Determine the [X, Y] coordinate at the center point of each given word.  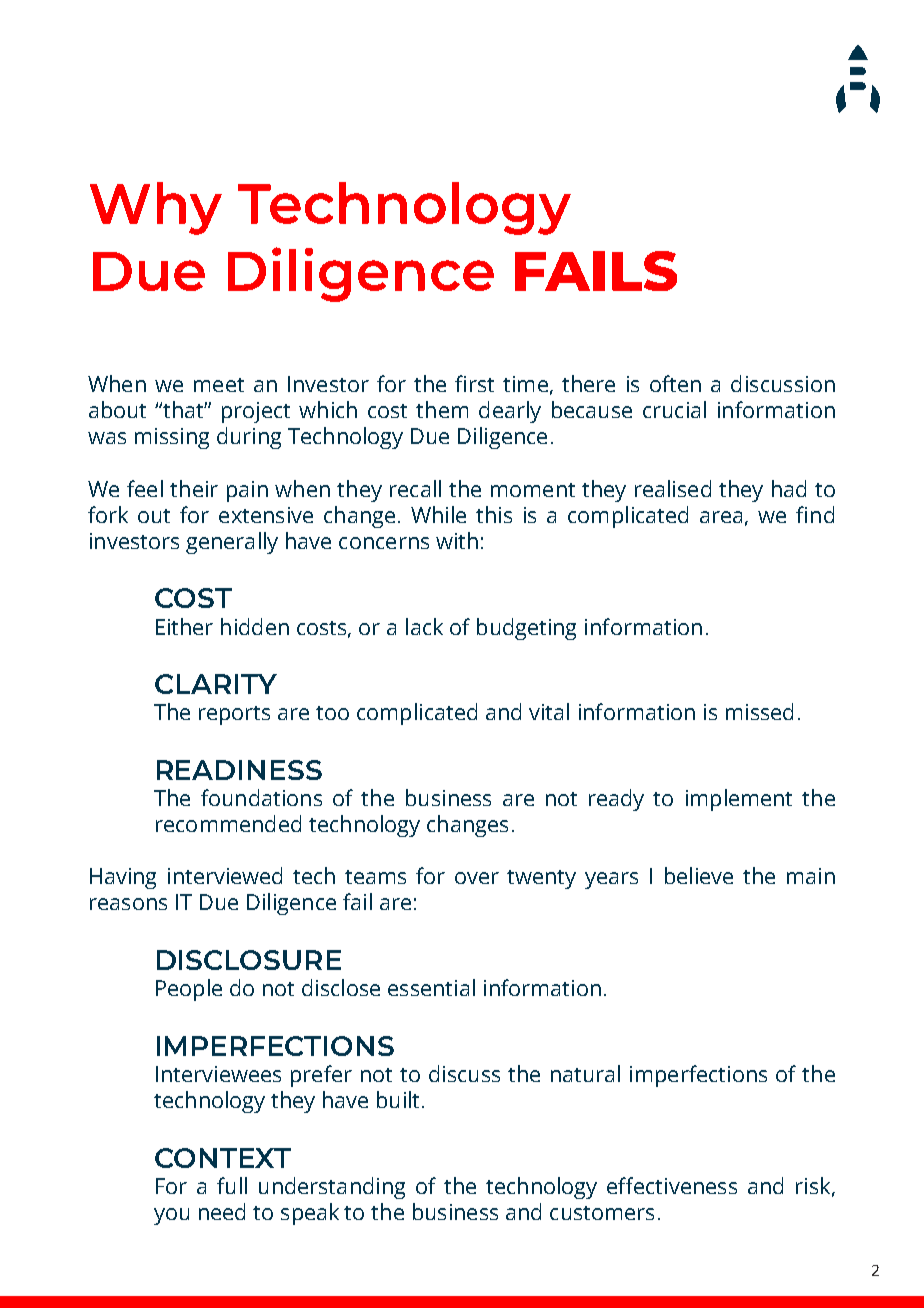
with [457, 540]
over [477, 878]
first [474, 383]
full [232, 1185]
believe [699, 875]
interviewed [225, 875]
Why [156, 208]
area [721, 517]
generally [232, 543]
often [675, 383]
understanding [332, 1188]
